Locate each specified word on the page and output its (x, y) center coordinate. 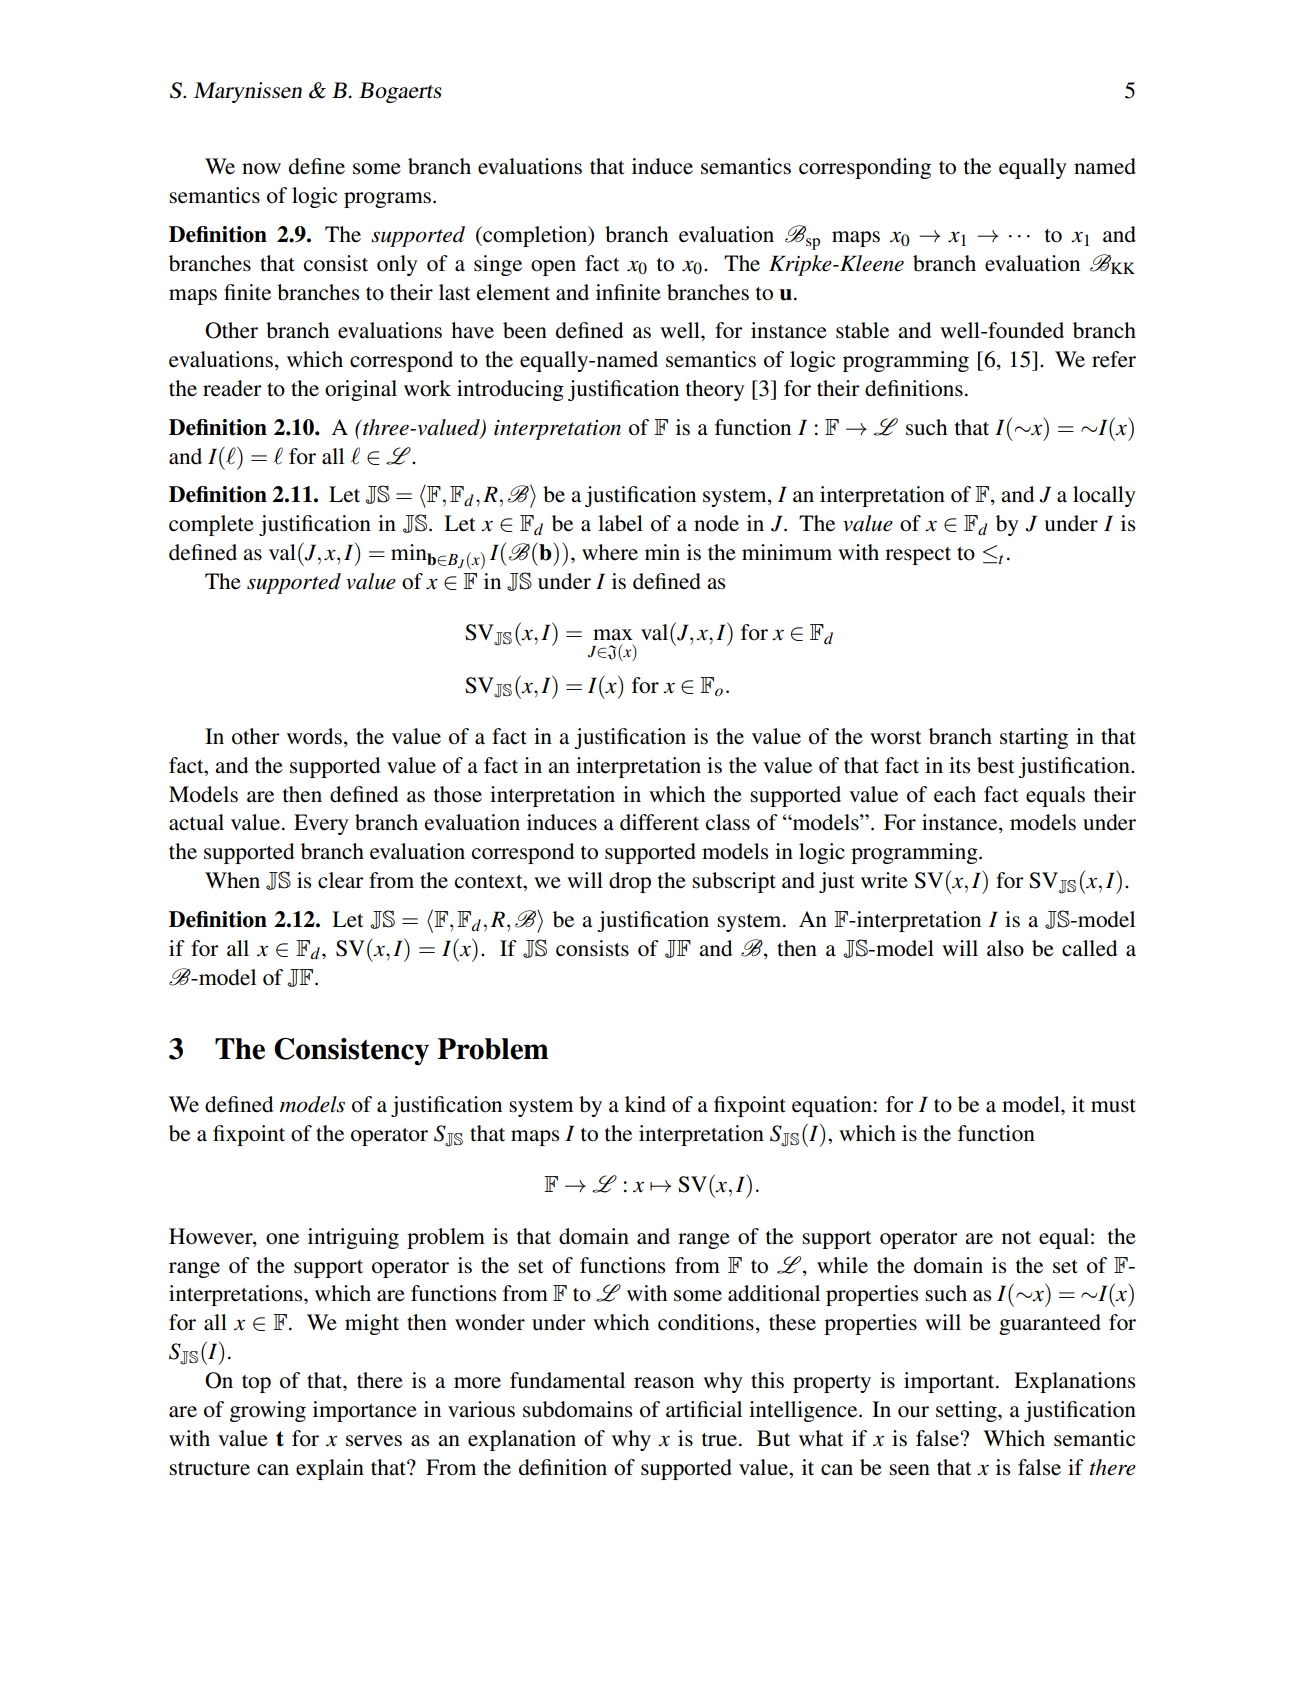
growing (268, 1411)
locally (1104, 496)
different (659, 822)
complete (211, 525)
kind (645, 1104)
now (261, 169)
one (282, 1239)
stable (862, 330)
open (553, 268)
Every (321, 824)
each (955, 794)
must (1113, 1106)
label (620, 523)
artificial (704, 1409)
